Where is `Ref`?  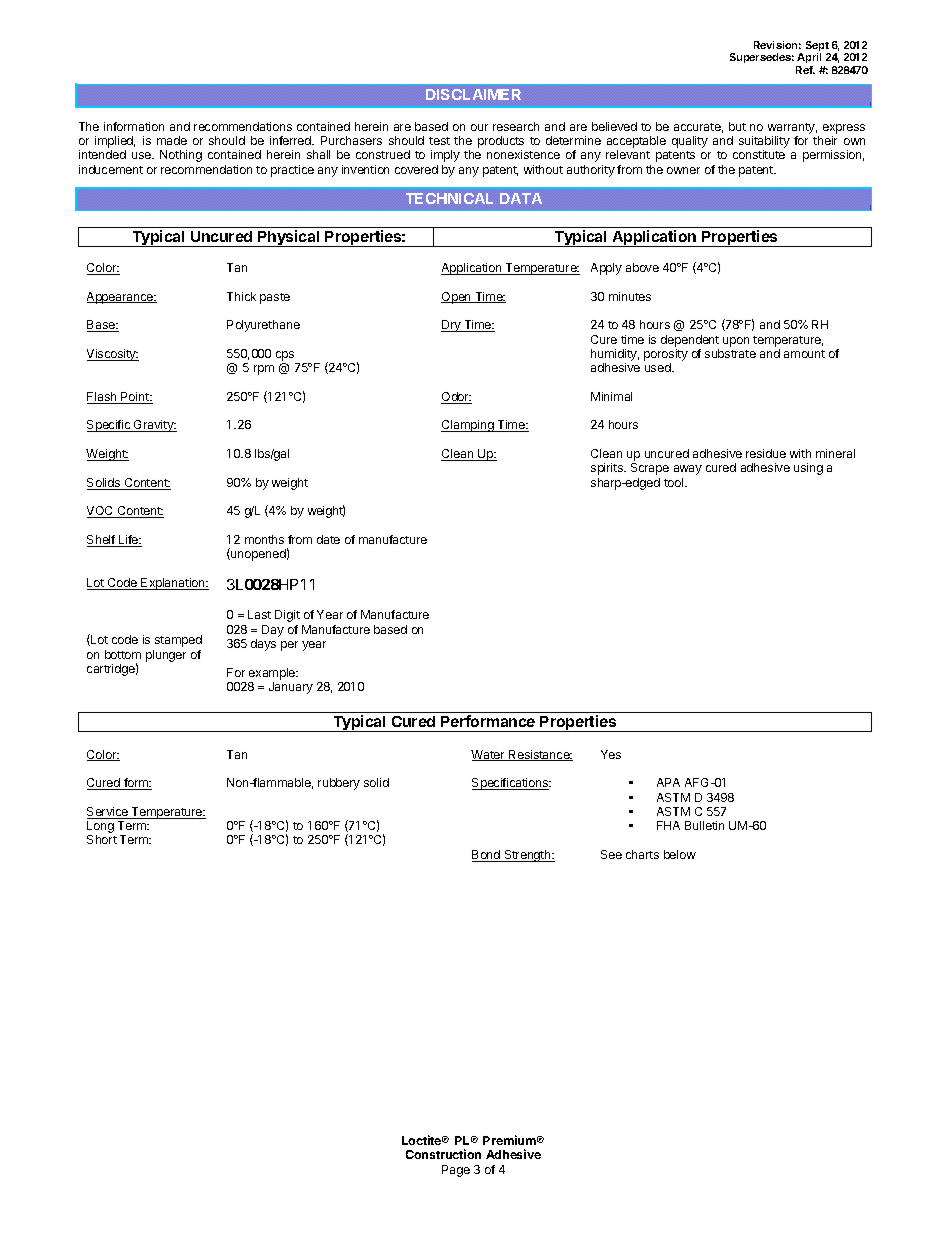
Ref is located at coordinates (805, 70).
